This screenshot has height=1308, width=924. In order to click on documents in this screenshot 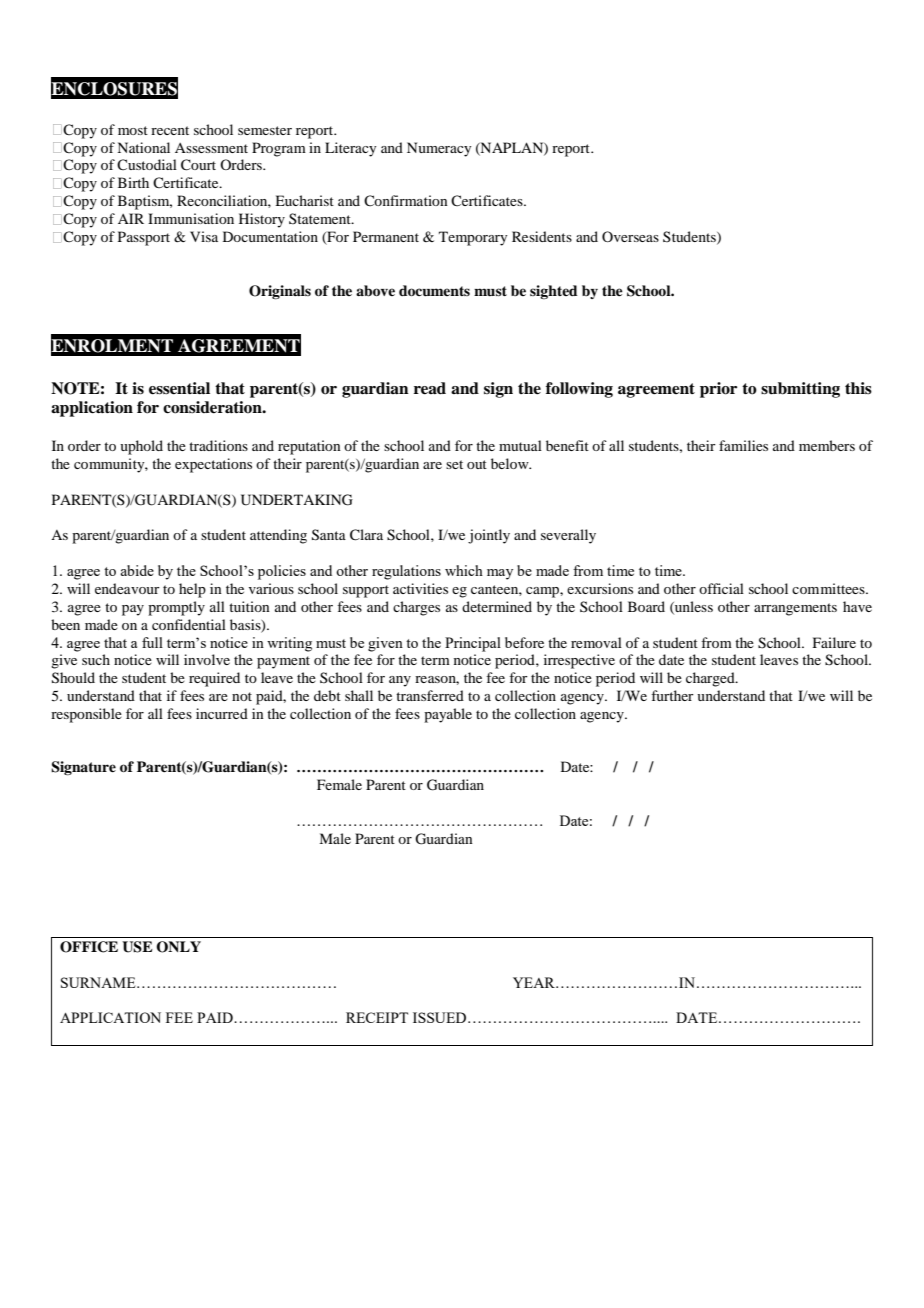, I will do `click(434, 291)`.
